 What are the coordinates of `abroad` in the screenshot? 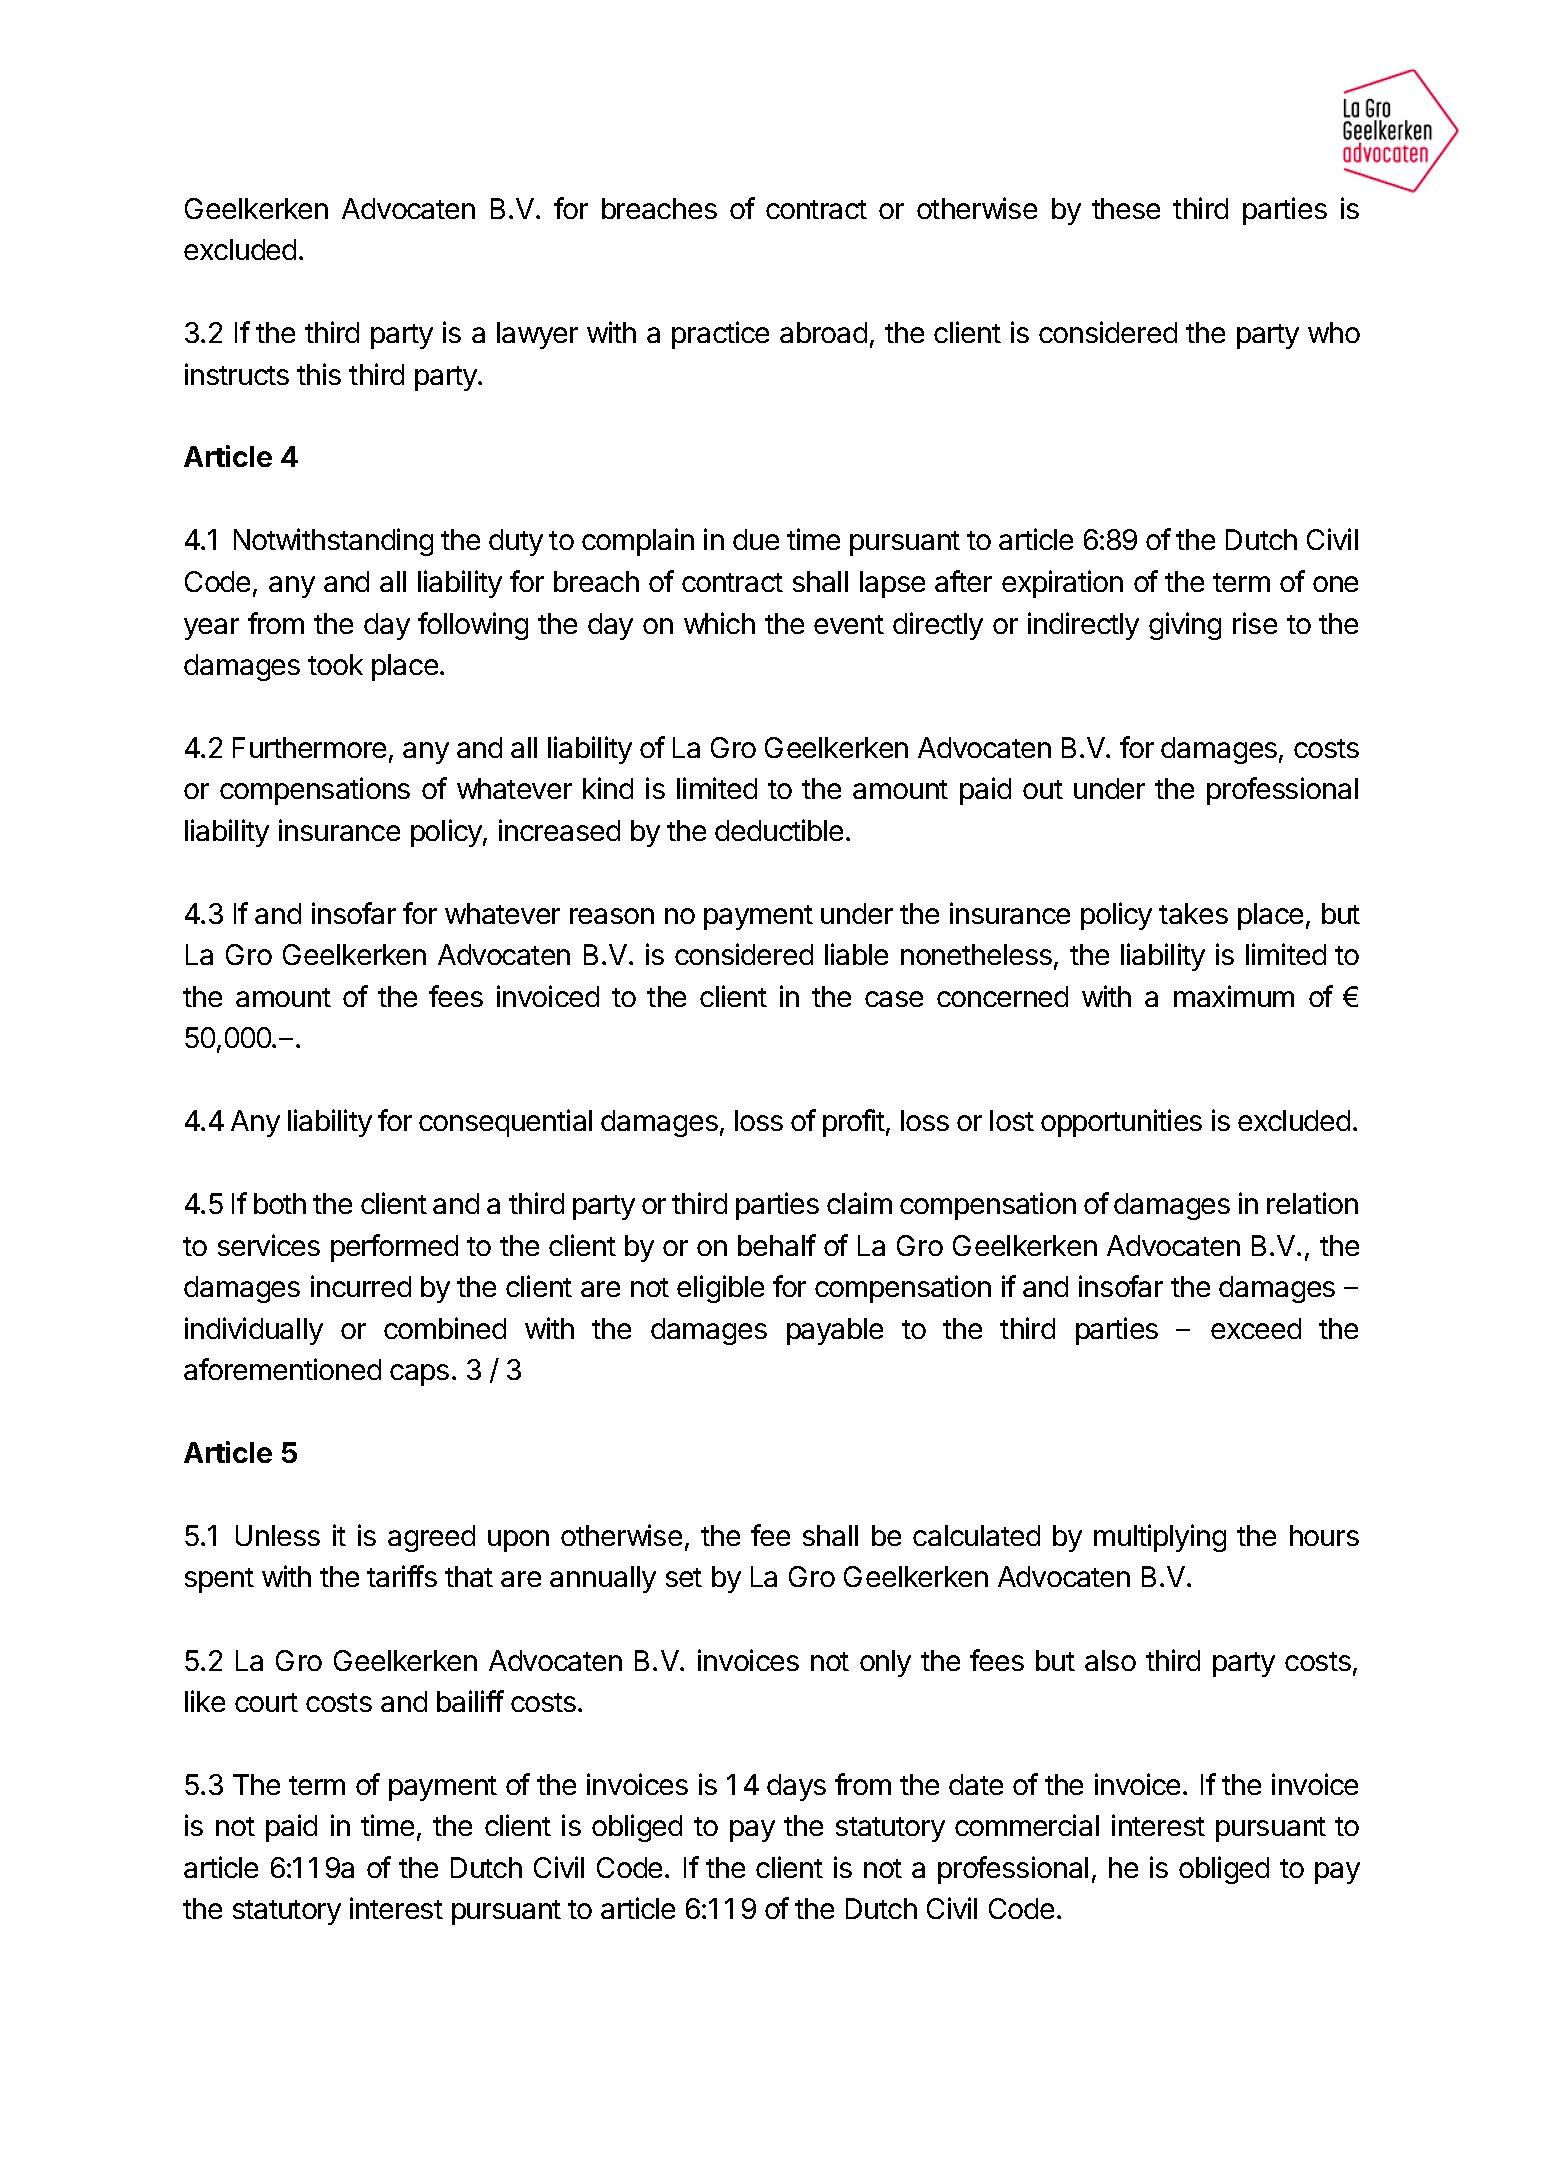 It's located at (823, 332).
